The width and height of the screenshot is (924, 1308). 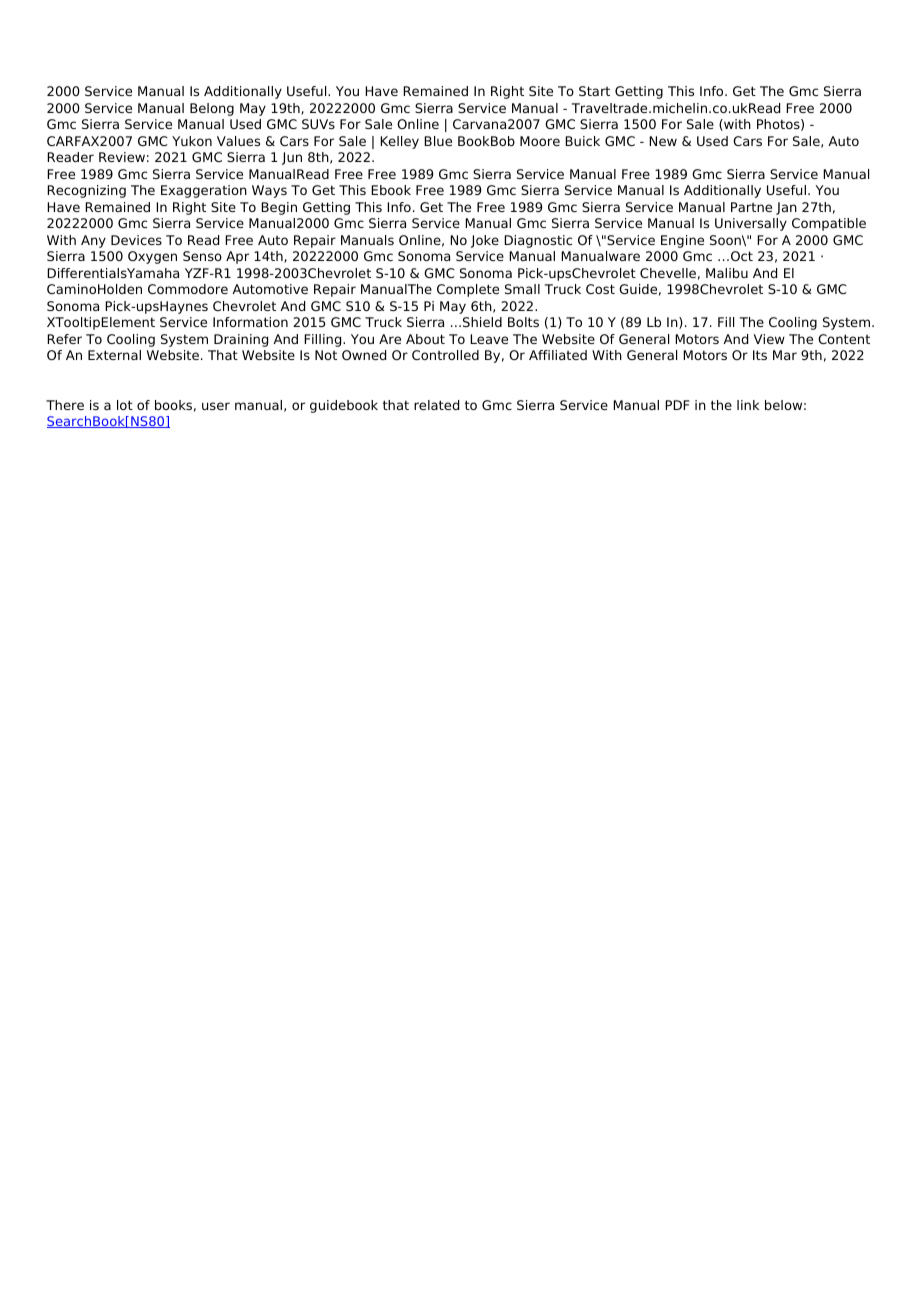 I want to click on Belong, so click(x=212, y=109).
